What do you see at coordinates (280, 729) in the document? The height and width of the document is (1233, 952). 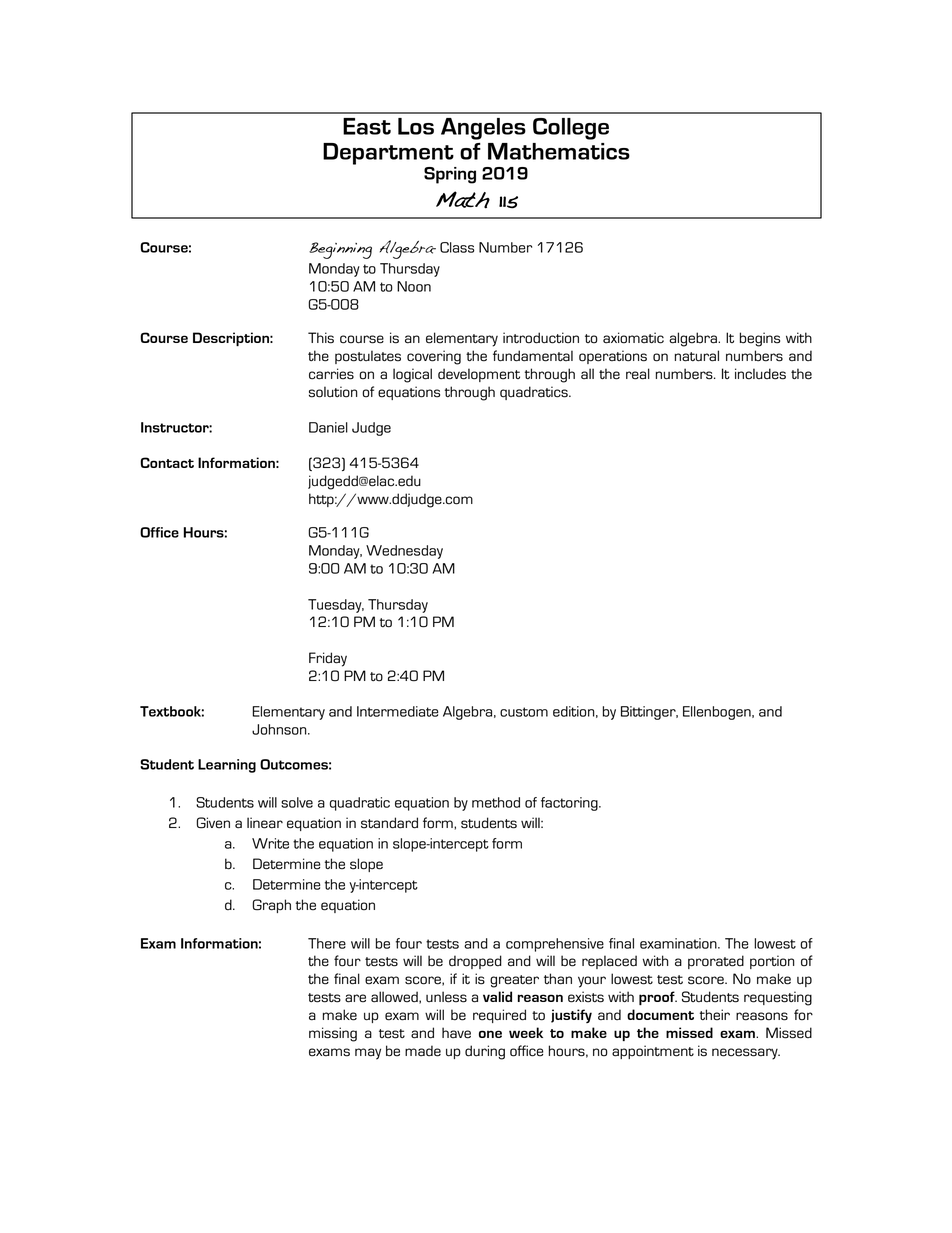 I see `Johnson` at bounding box center [280, 729].
